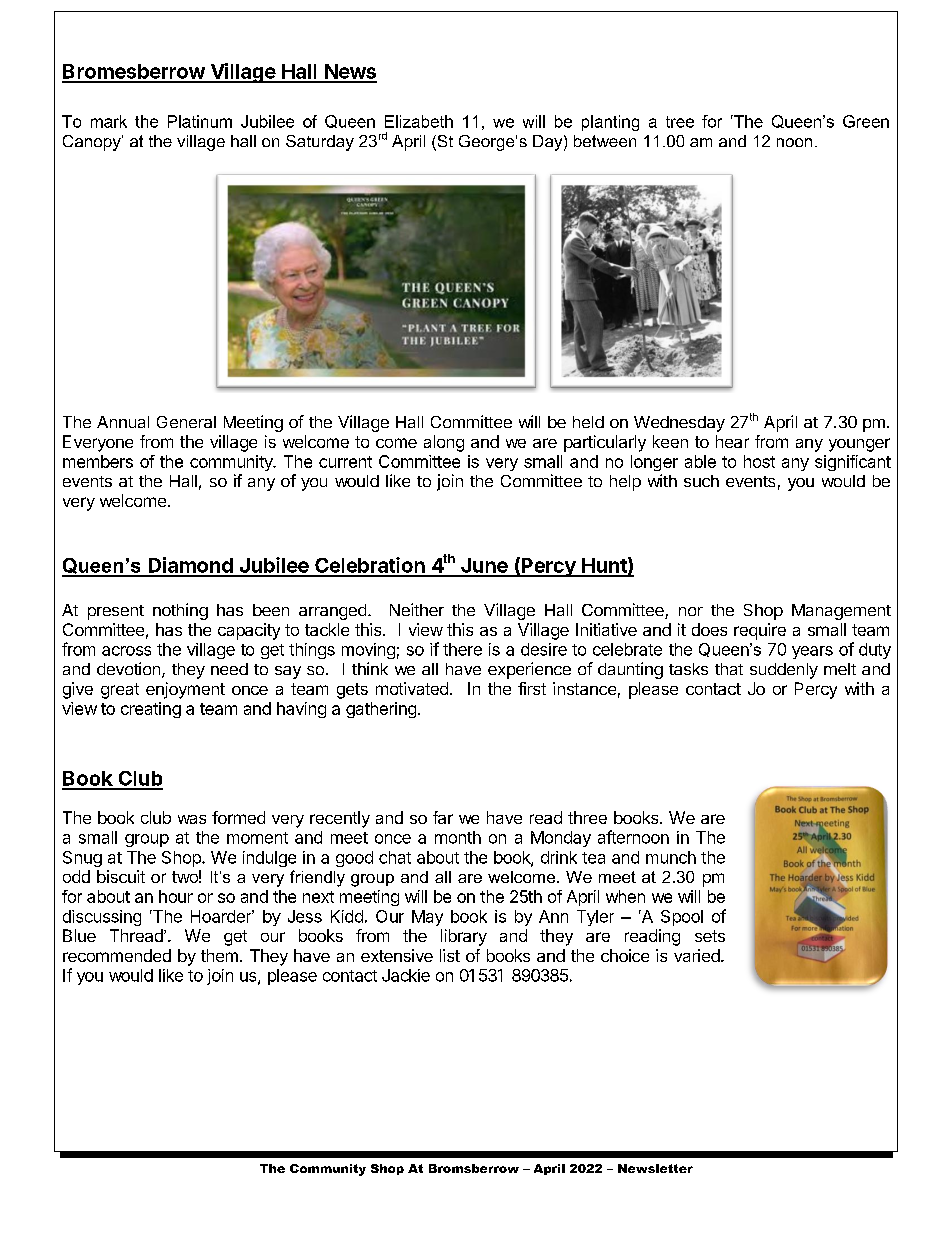 Image resolution: width=952 pixels, height=1233 pixels. What do you see at coordinates (219, 955) in the screenshot?
I see `them` at bounding box center [219, 955].
